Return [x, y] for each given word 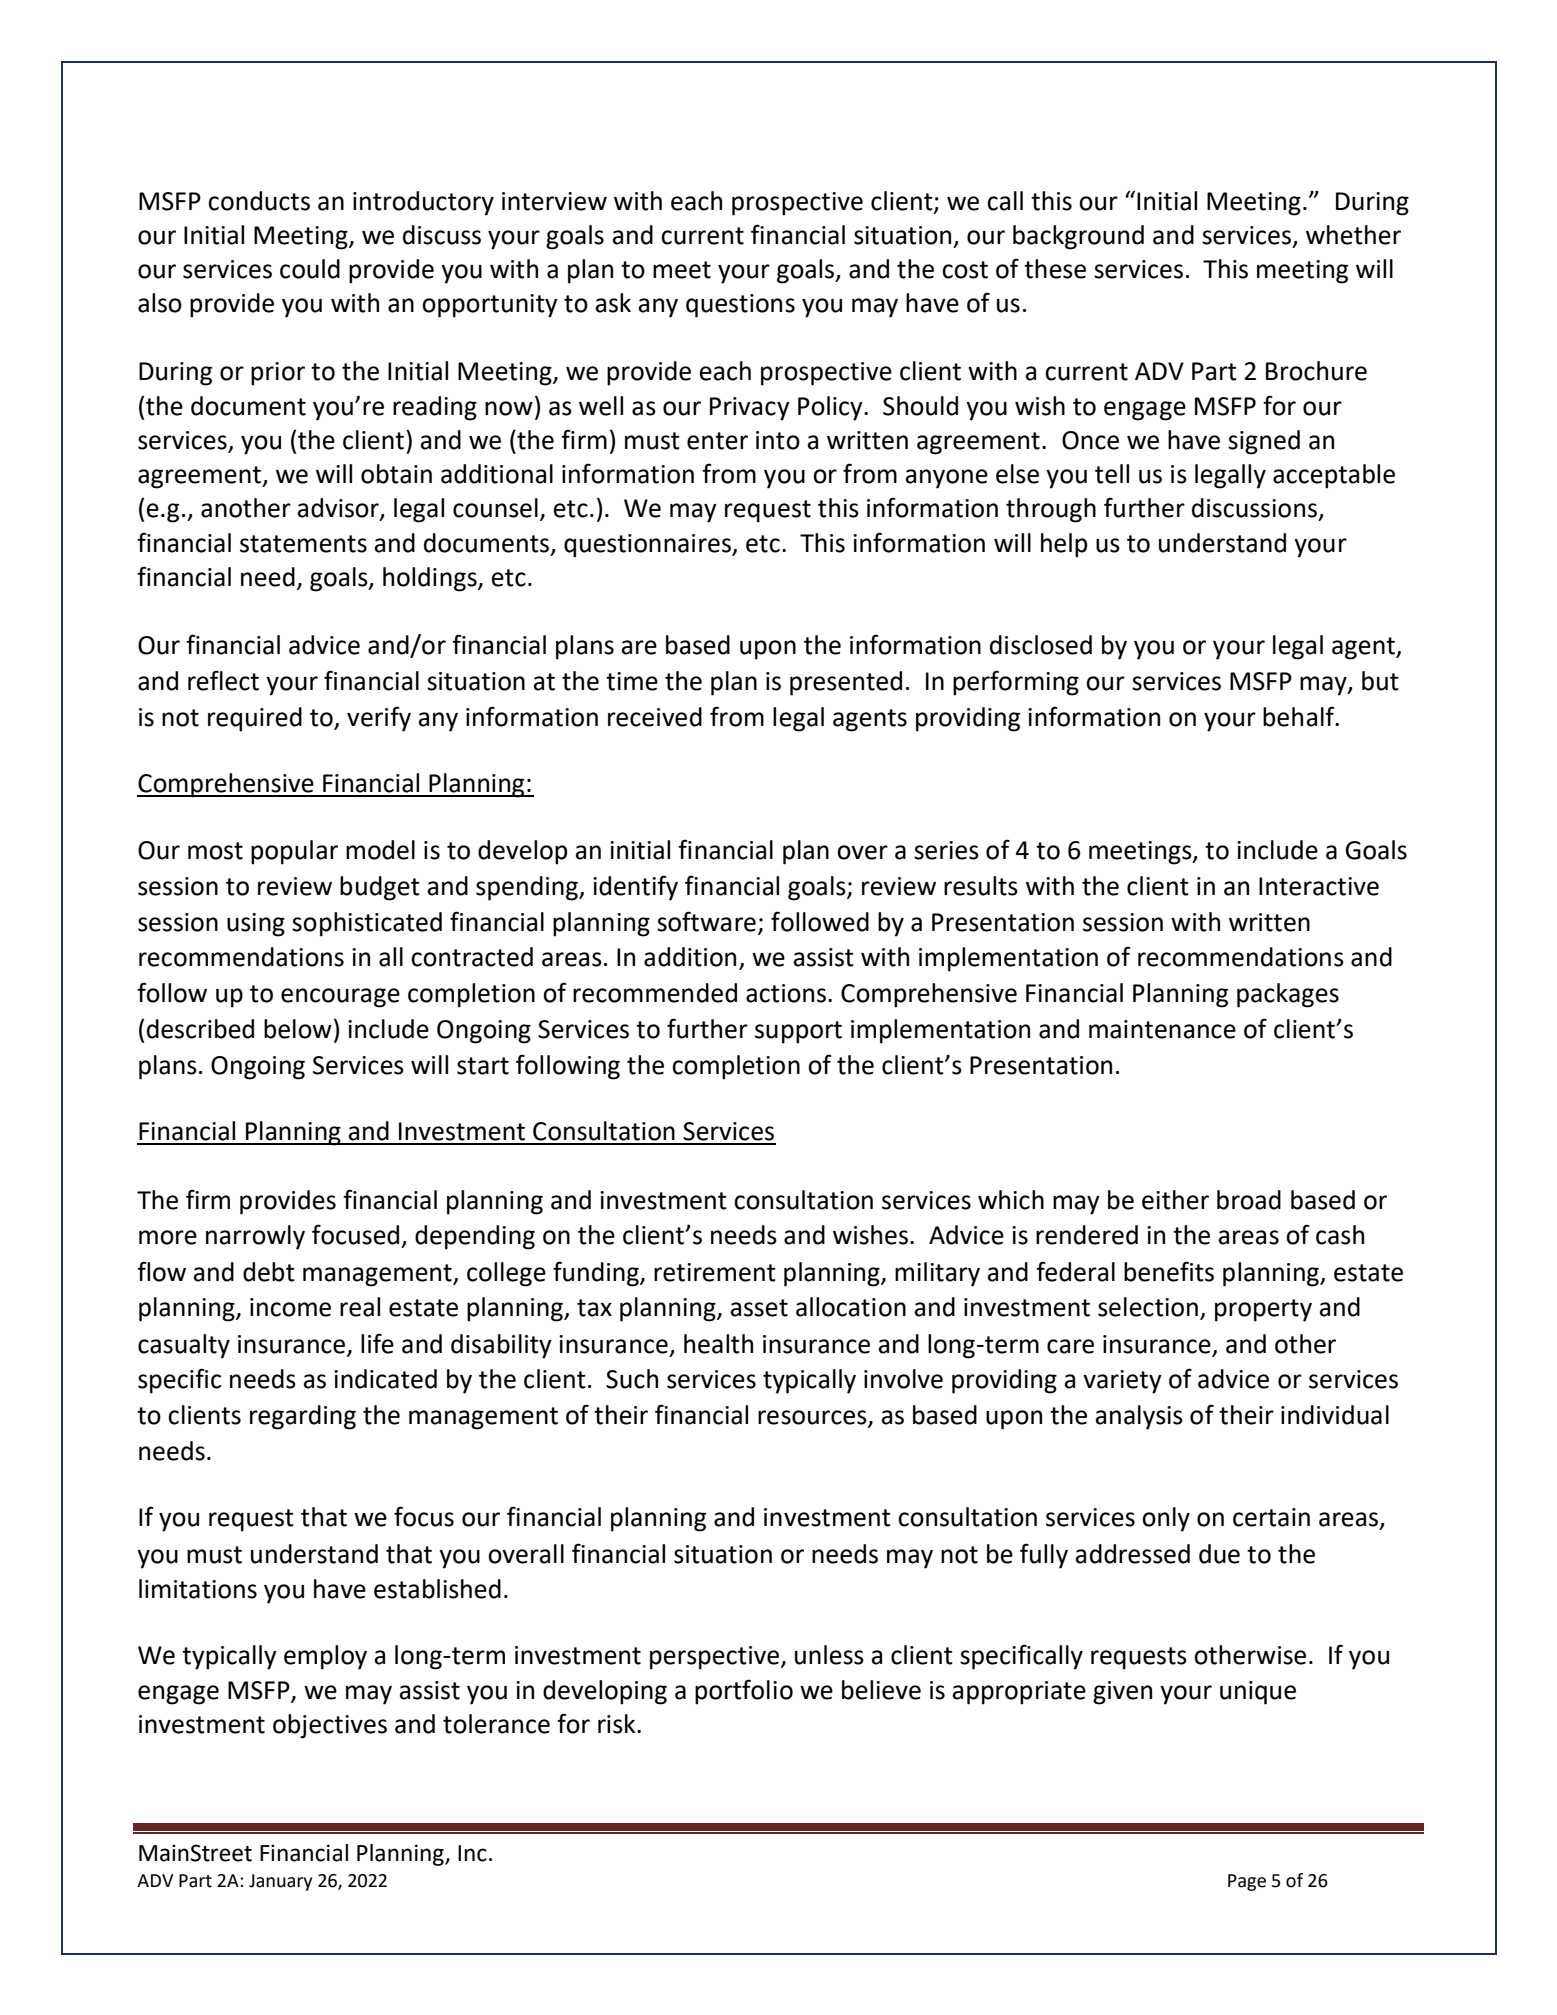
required [255, 719]
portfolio [744, 1692]
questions [740, 306]
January [280, 1882]
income [290, 1307]
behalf [1300, 716]
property [1263, 1310]
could [310, 269]
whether [1353, 235]
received [655, 717]
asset [759, 1308]
